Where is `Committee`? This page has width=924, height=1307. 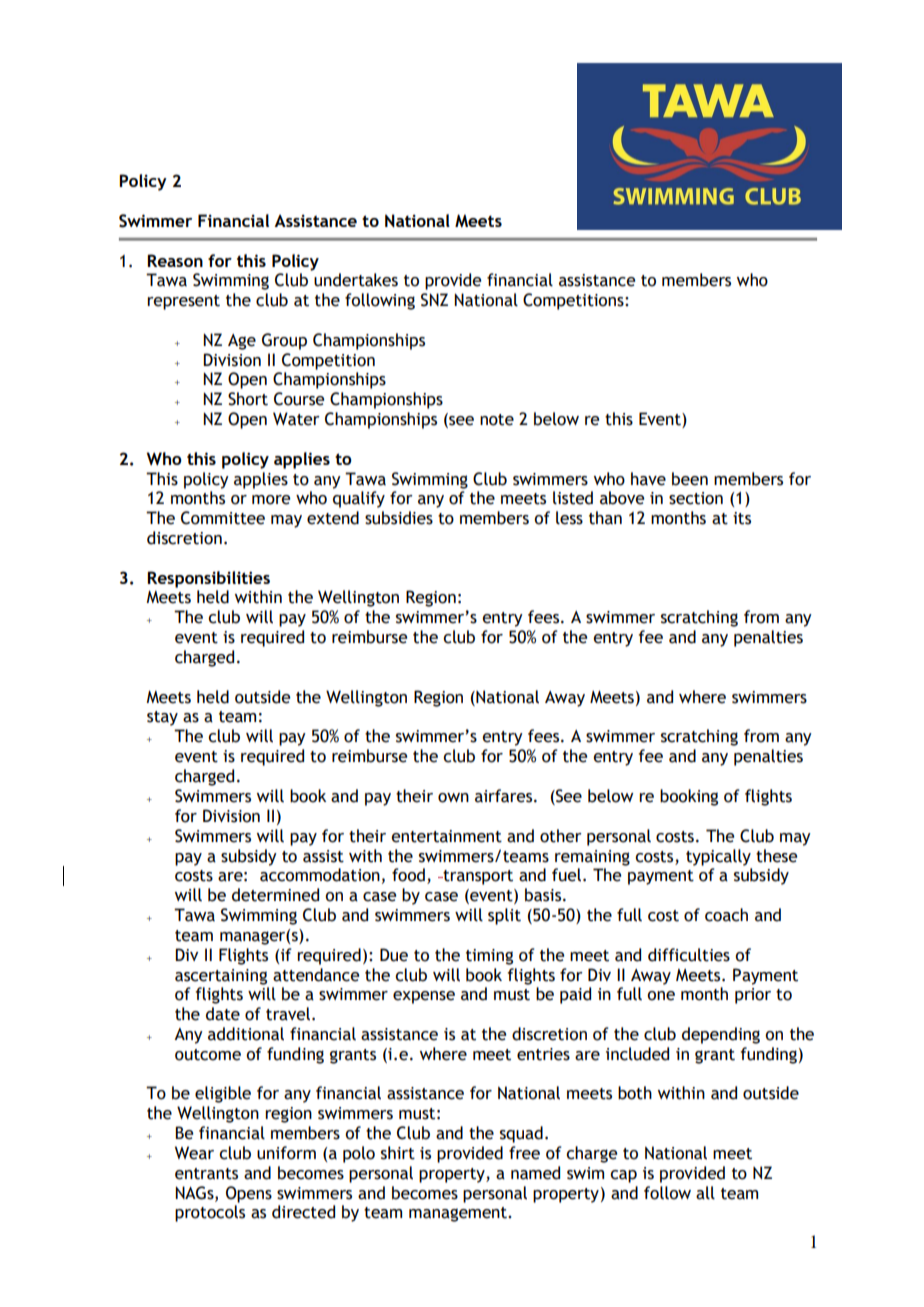
Committee is located at coordinates (223, 518).
